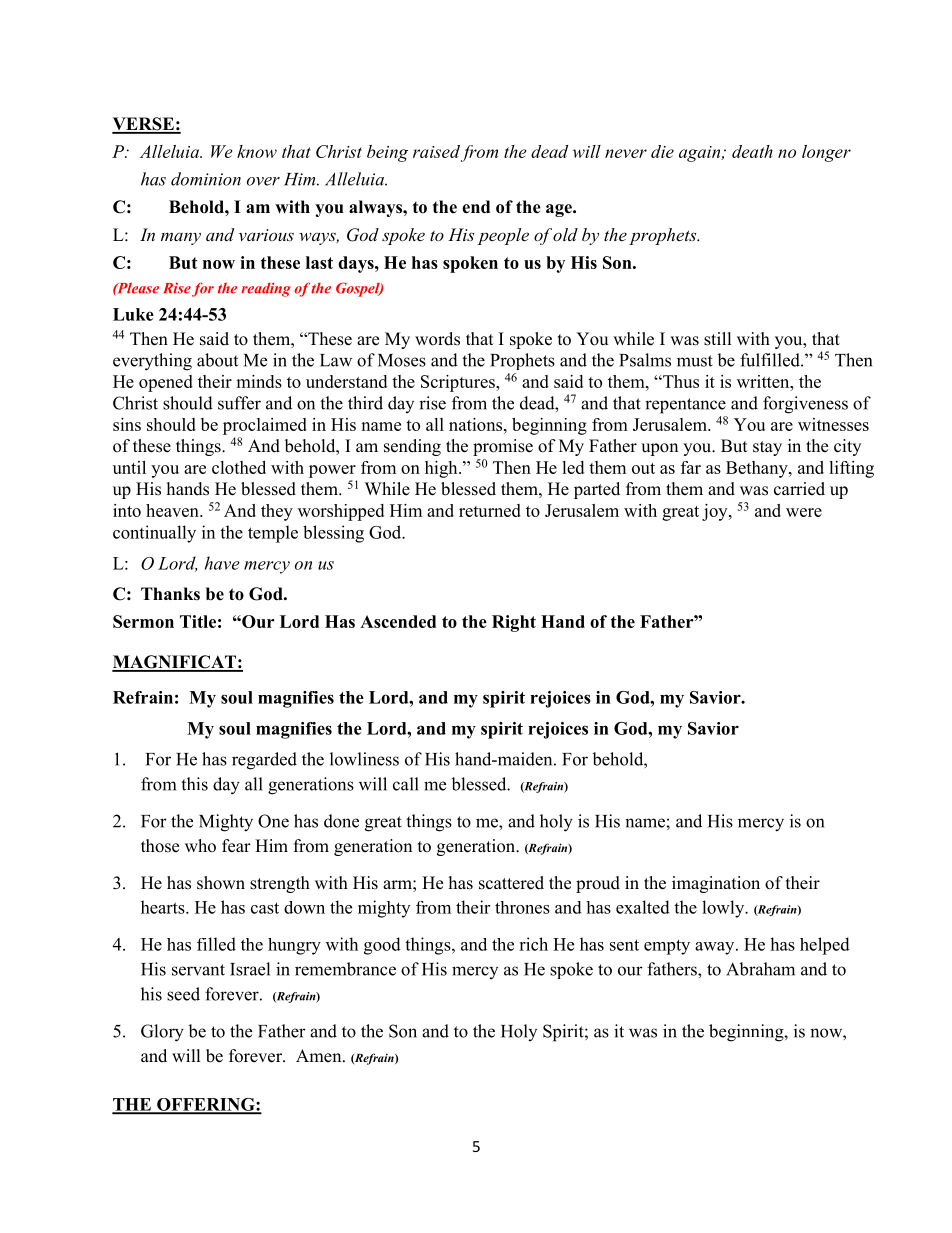  I want to click on have, so click(222, 563).
